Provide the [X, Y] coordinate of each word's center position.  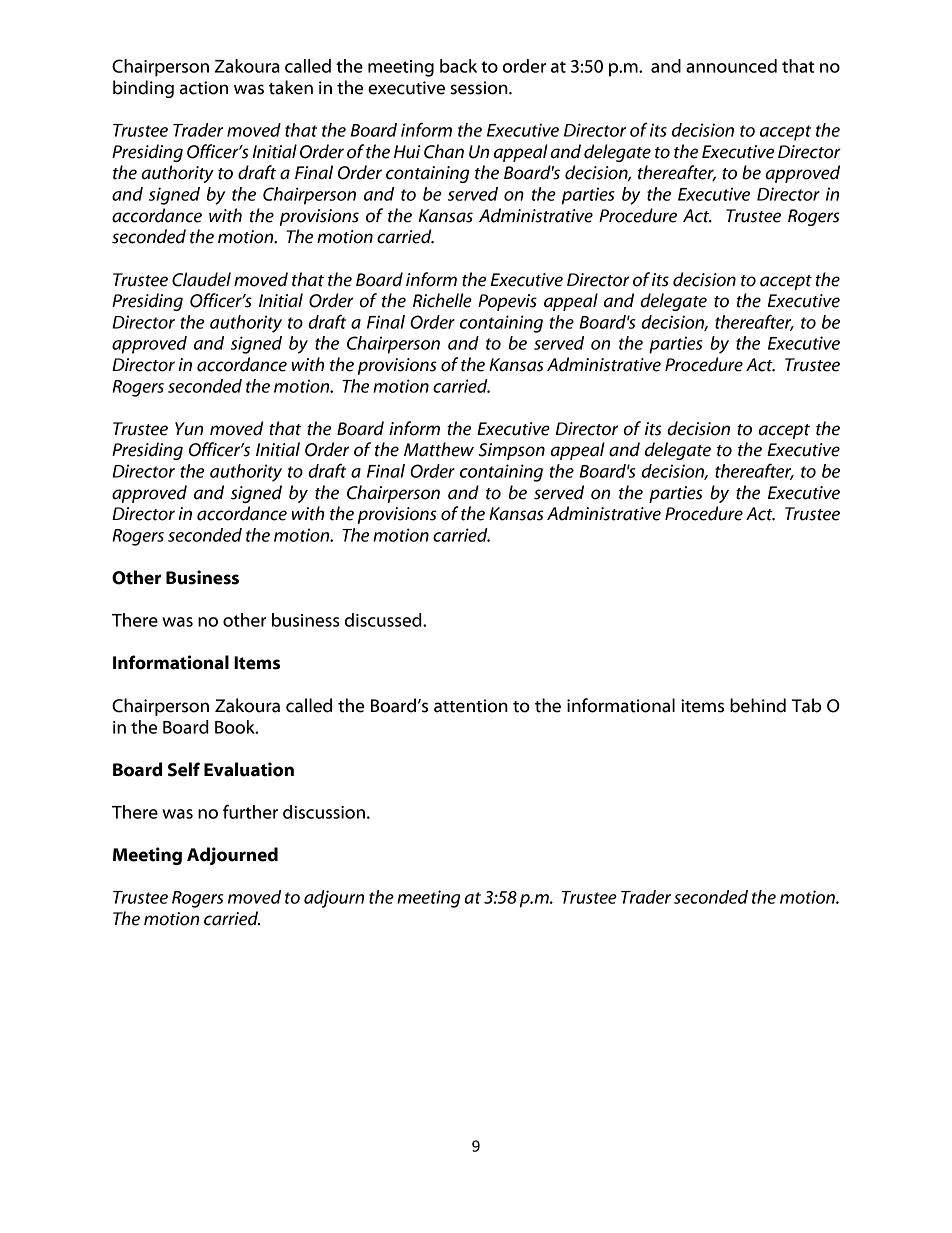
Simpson [512, 451]
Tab [806, 705]
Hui [407, 152]
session [480, 88]
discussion [324, 812]
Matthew [439, 449]
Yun [189, 429]
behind [758, 705]
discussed [384, 620]
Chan [444, 151]
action [204, 88]
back [458, 66]
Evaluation [249, 769]
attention [471, 706]
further [250, 811]
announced [731, 66]
